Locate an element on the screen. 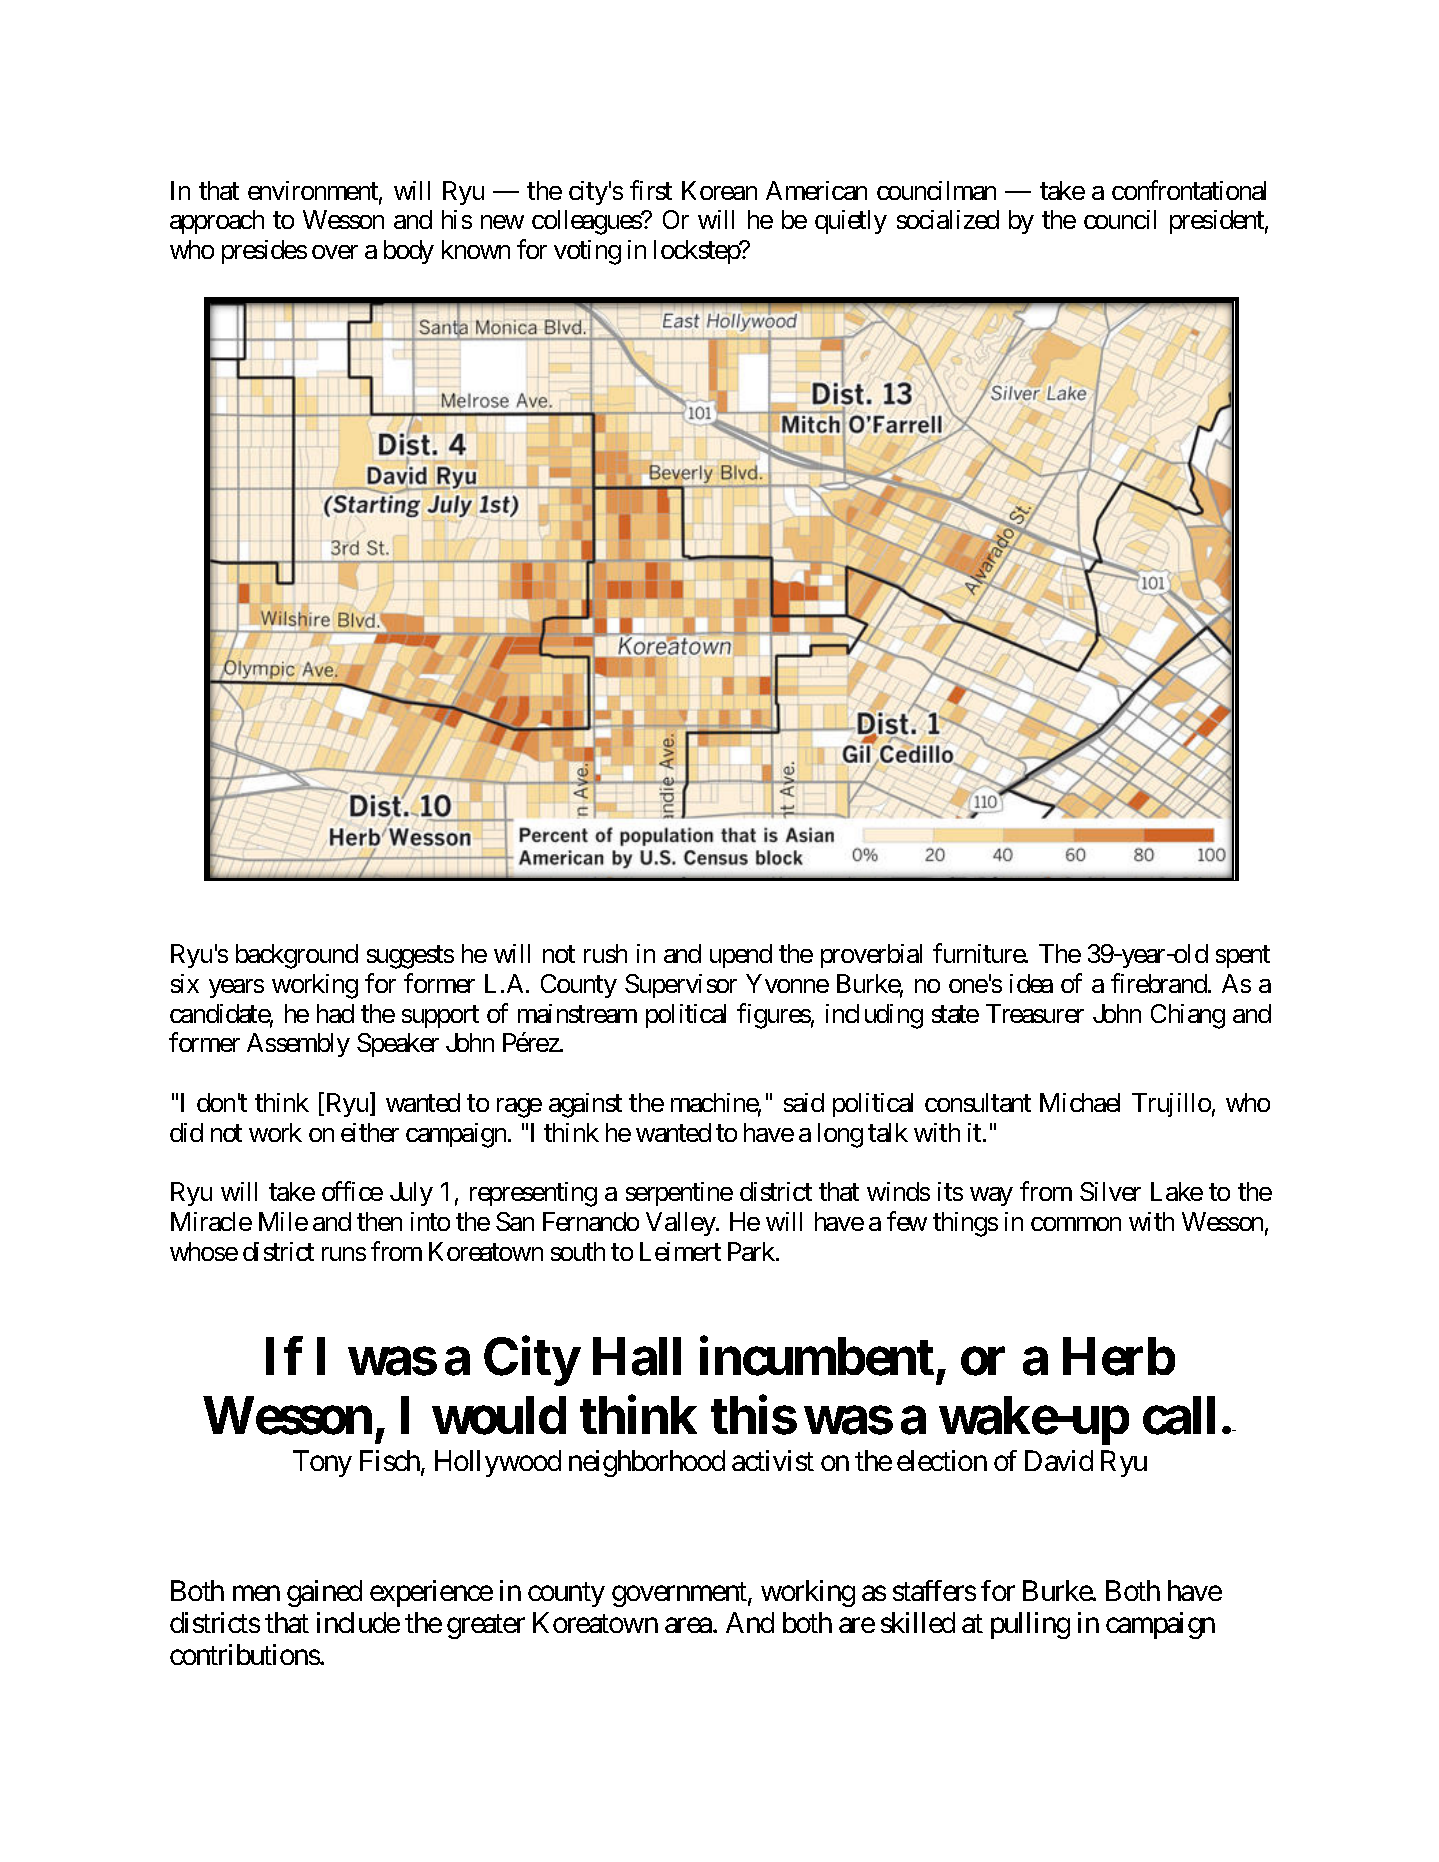  area is located at coordinates (689, 1625).
